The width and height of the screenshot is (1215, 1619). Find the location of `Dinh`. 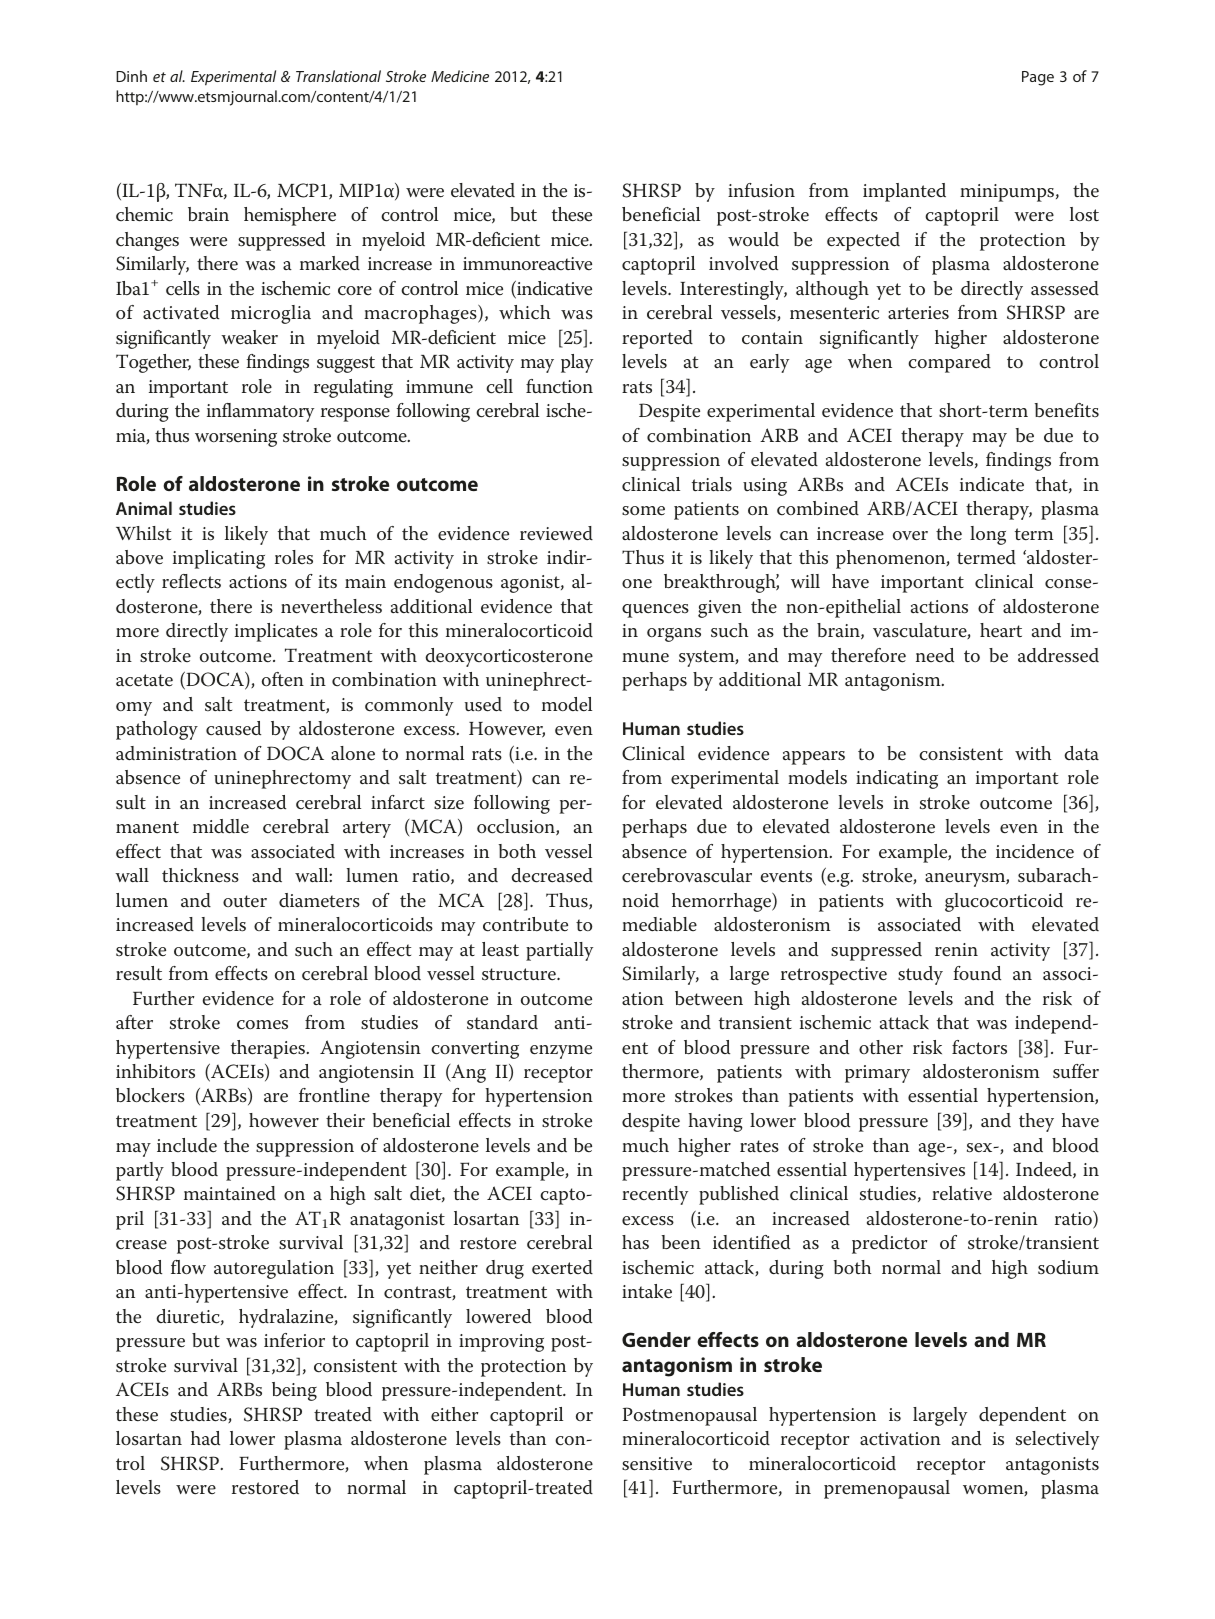

Dinh is located at coordinates (131, 76).
